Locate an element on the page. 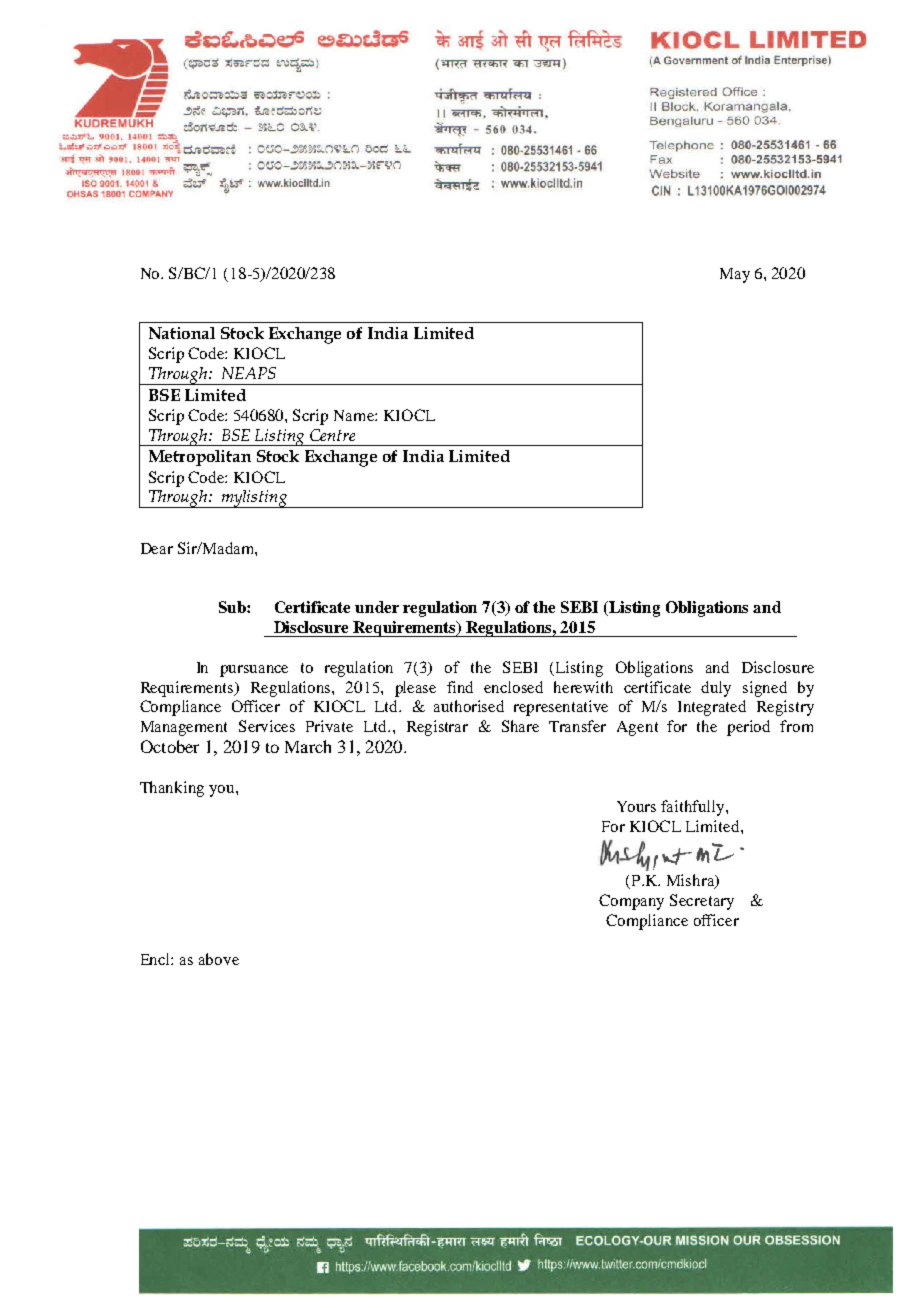 This image has height=1308, width=924. Centre is located at coordinates (332, 435).
